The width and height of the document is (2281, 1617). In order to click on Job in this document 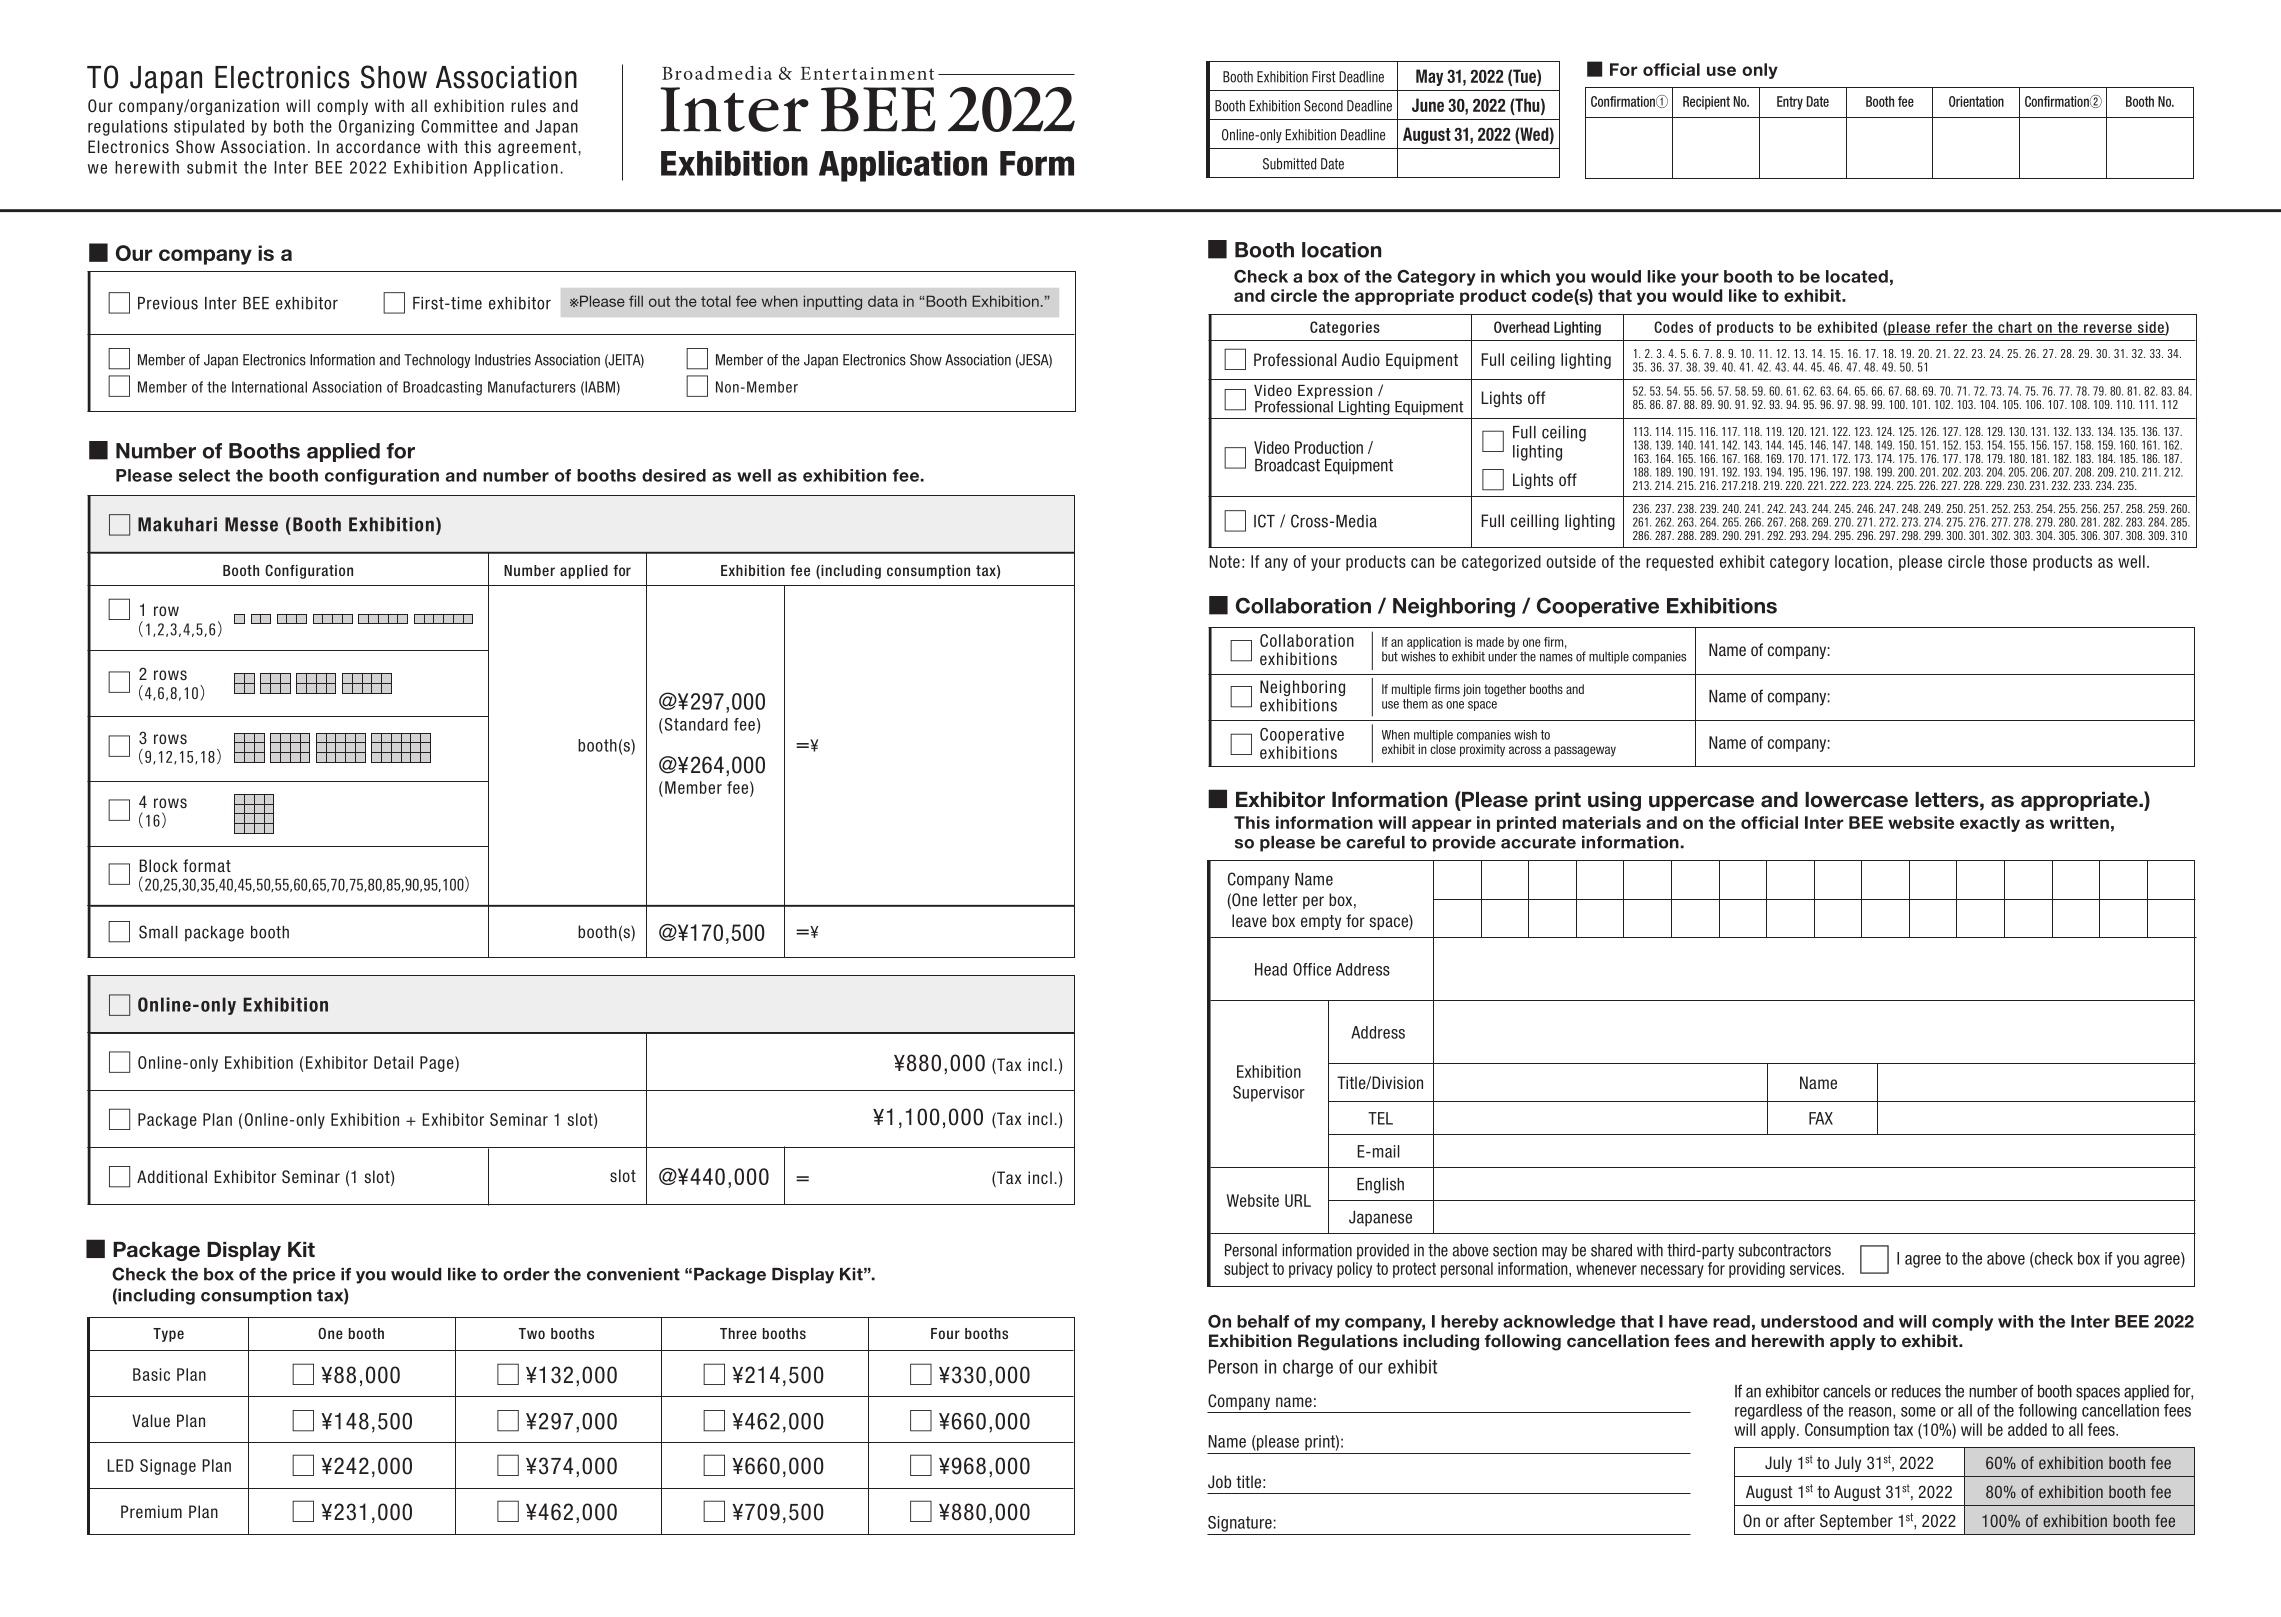, I will do `click(1219, 1481)`.
